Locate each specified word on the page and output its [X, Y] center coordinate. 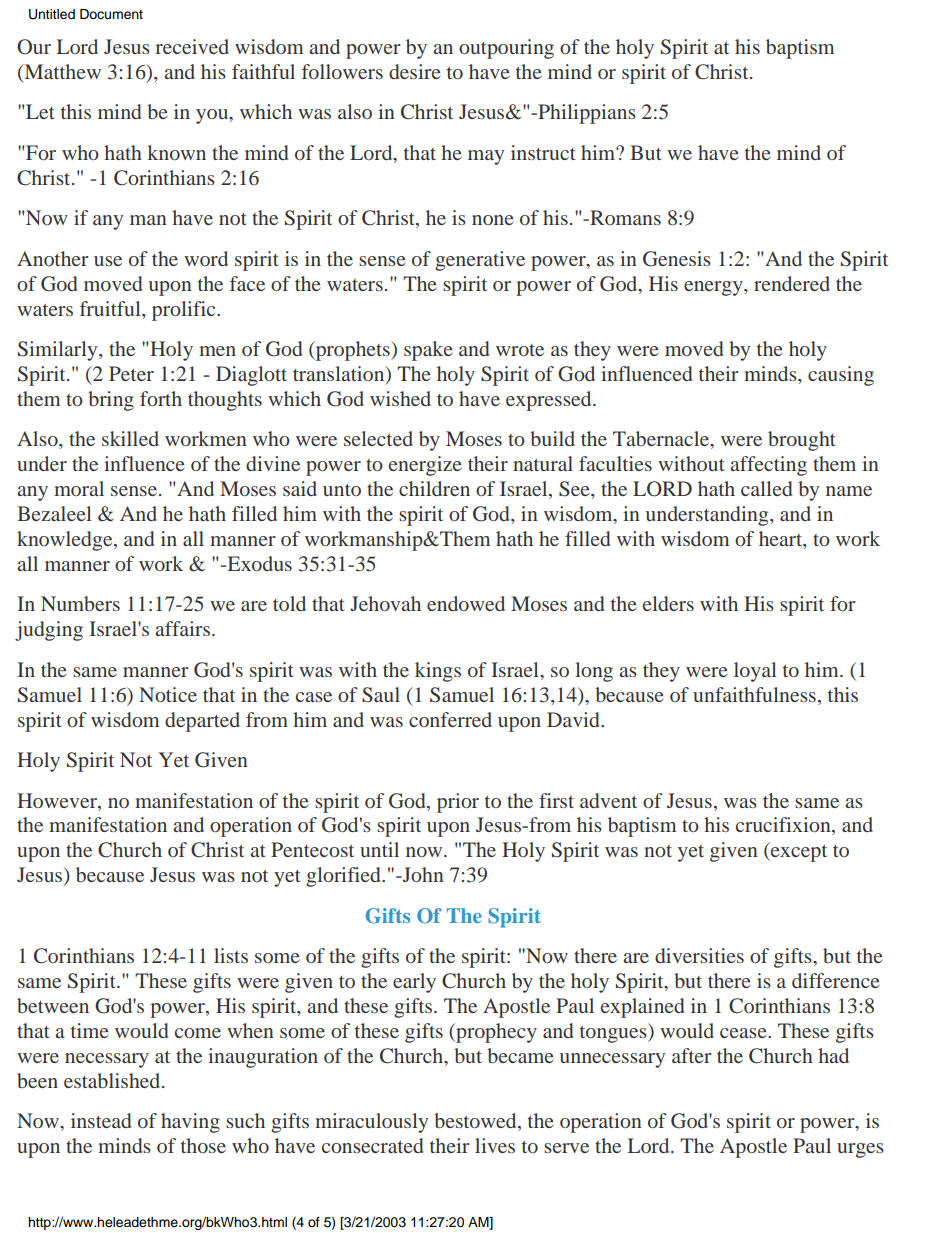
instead [101, 1120]
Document [111, 14]
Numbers [80, 603]
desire [414, 71]
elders [668, 603]
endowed [466, 603]
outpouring [506, 49]
